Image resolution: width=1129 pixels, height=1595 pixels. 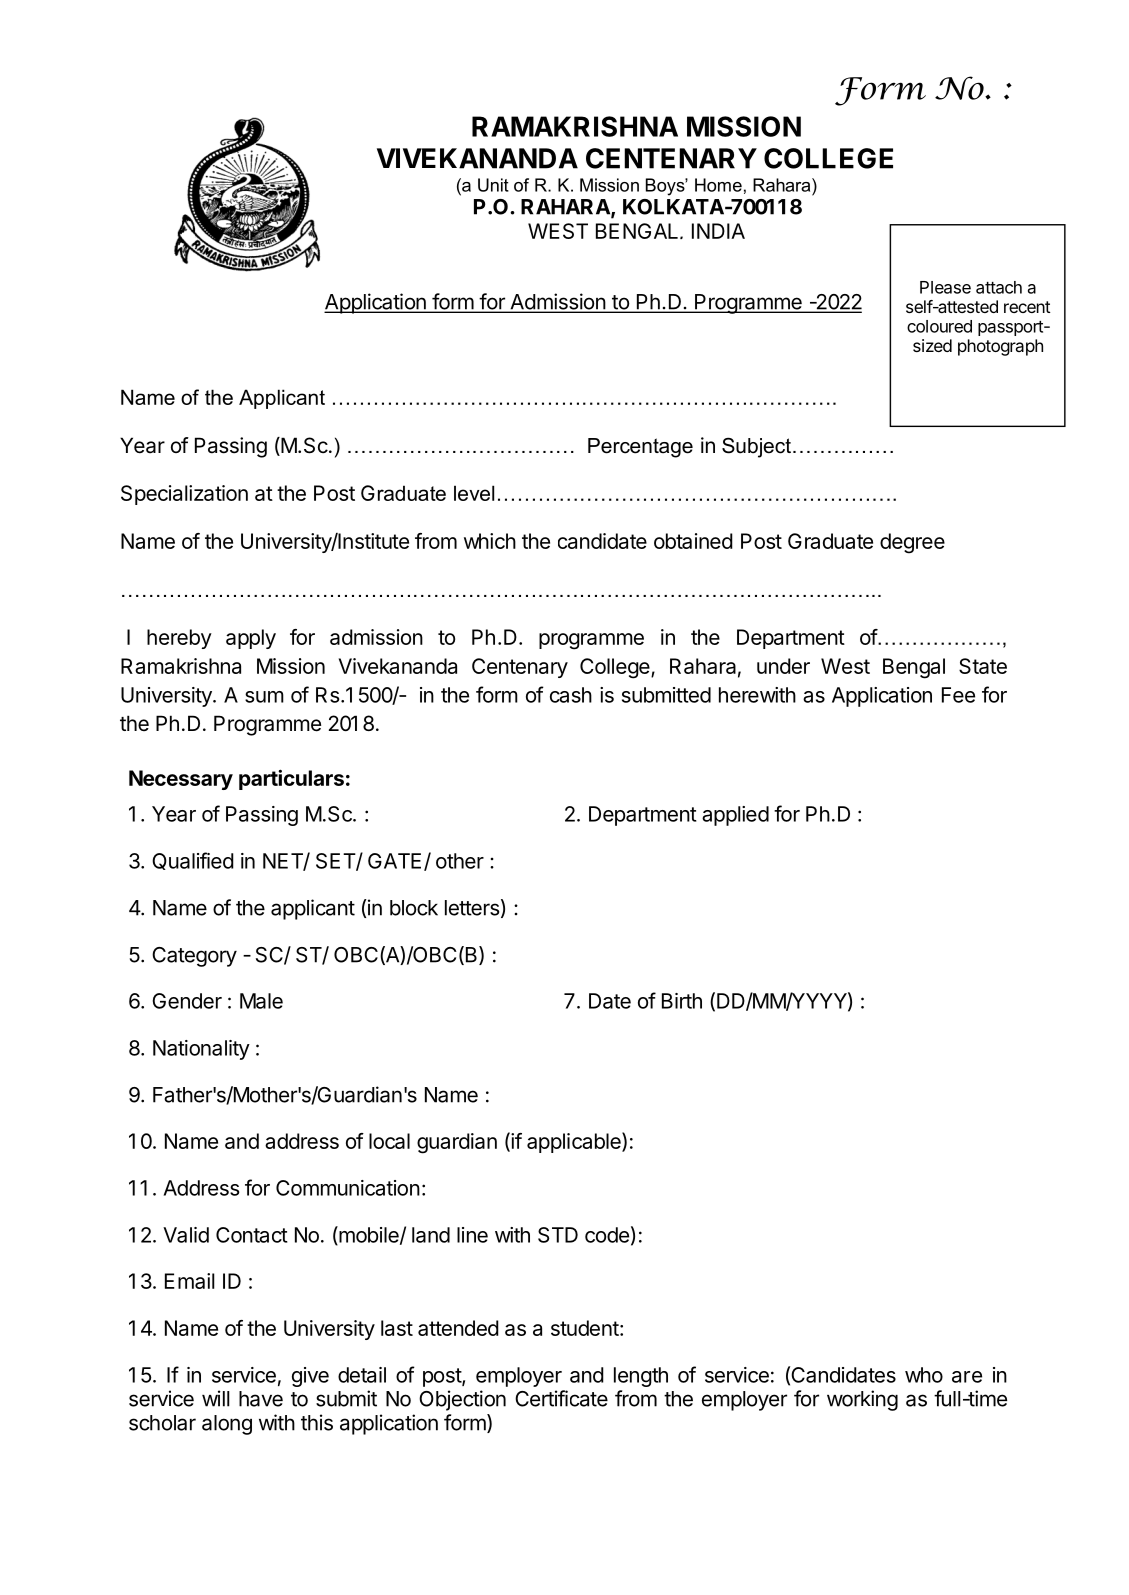 I want to click on Please, so click(x=945, y=287).
